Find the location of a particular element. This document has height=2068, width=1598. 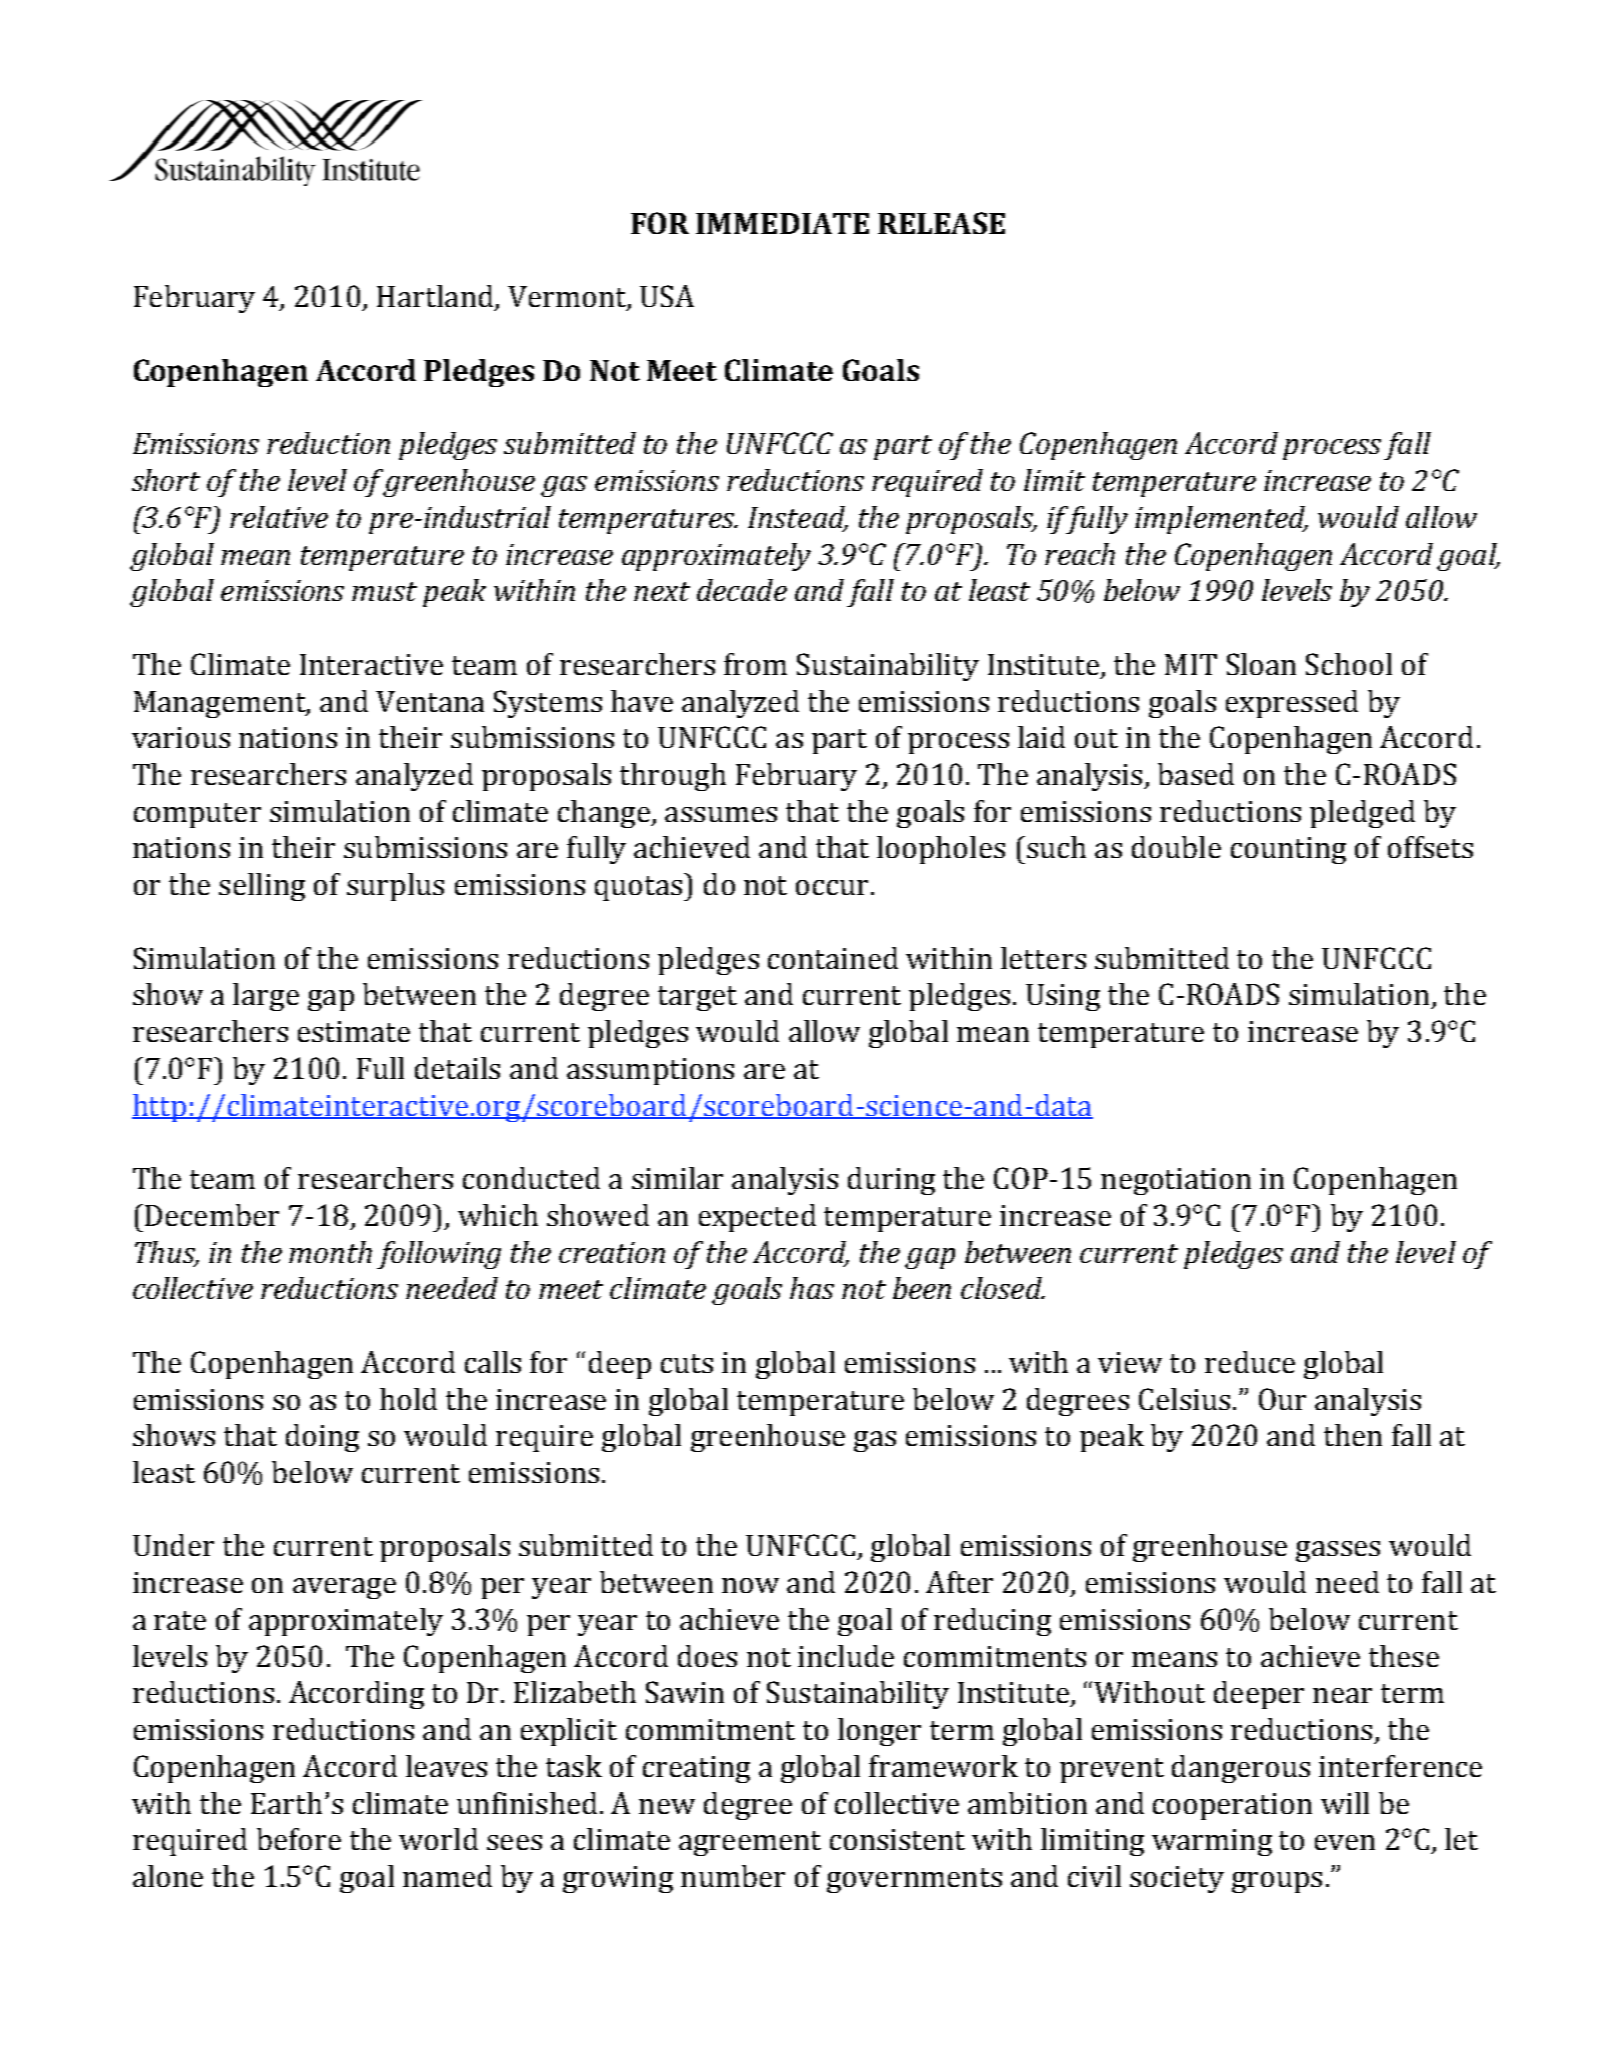

RELEASE is located at coordinates (941, 223).
